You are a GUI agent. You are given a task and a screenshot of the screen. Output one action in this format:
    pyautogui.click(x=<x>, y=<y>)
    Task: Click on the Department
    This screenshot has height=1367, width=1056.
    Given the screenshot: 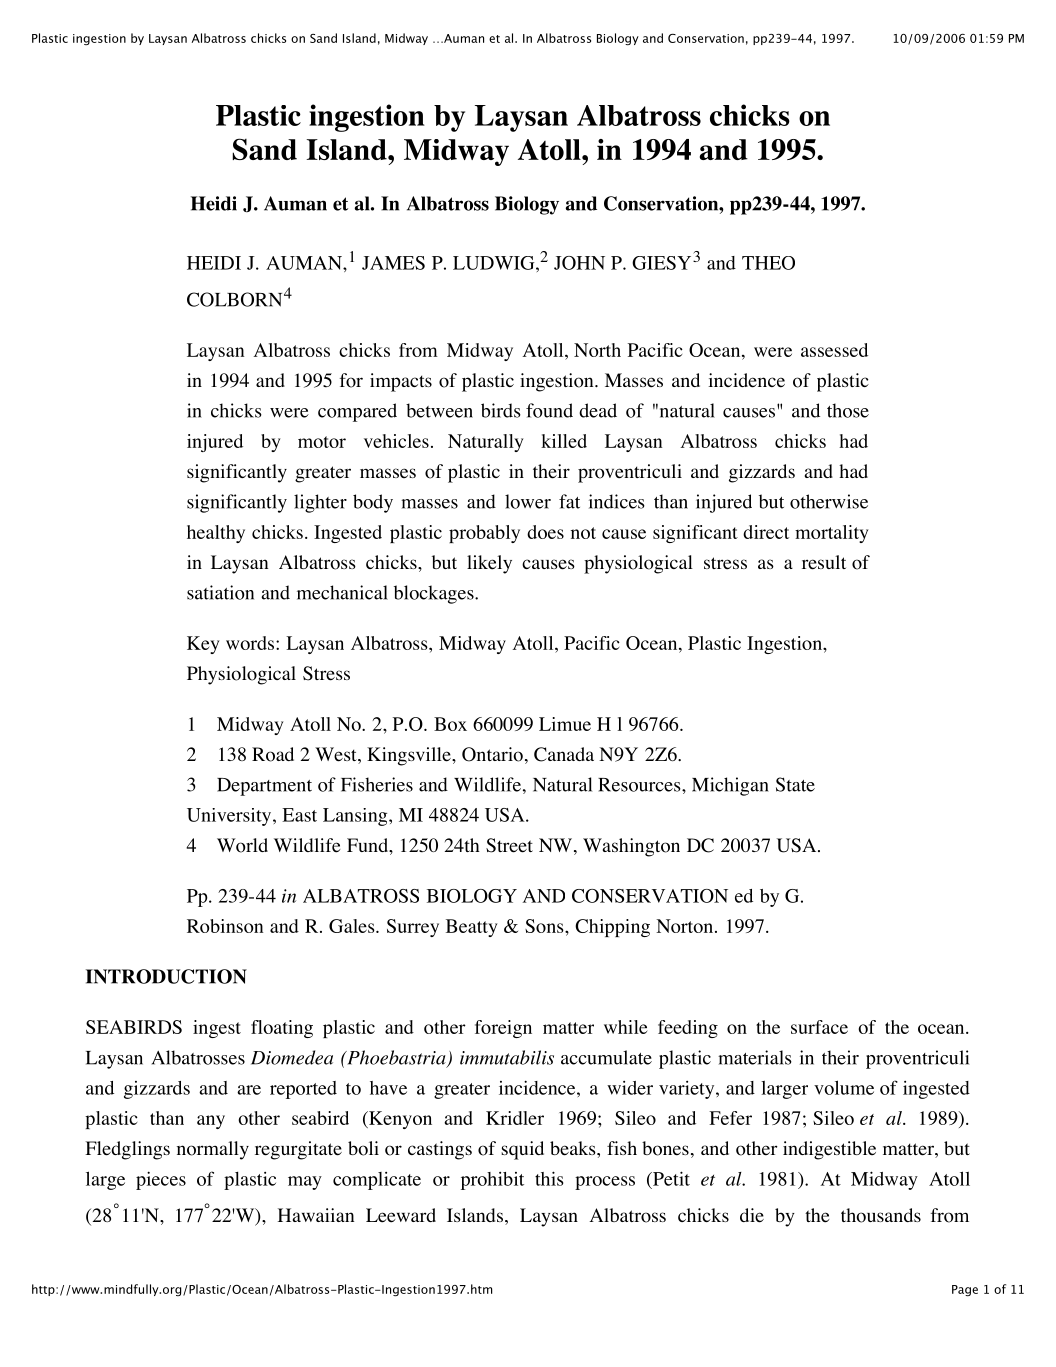 What is the action you would take?
    pyautogui.click(x=264, y=787)
